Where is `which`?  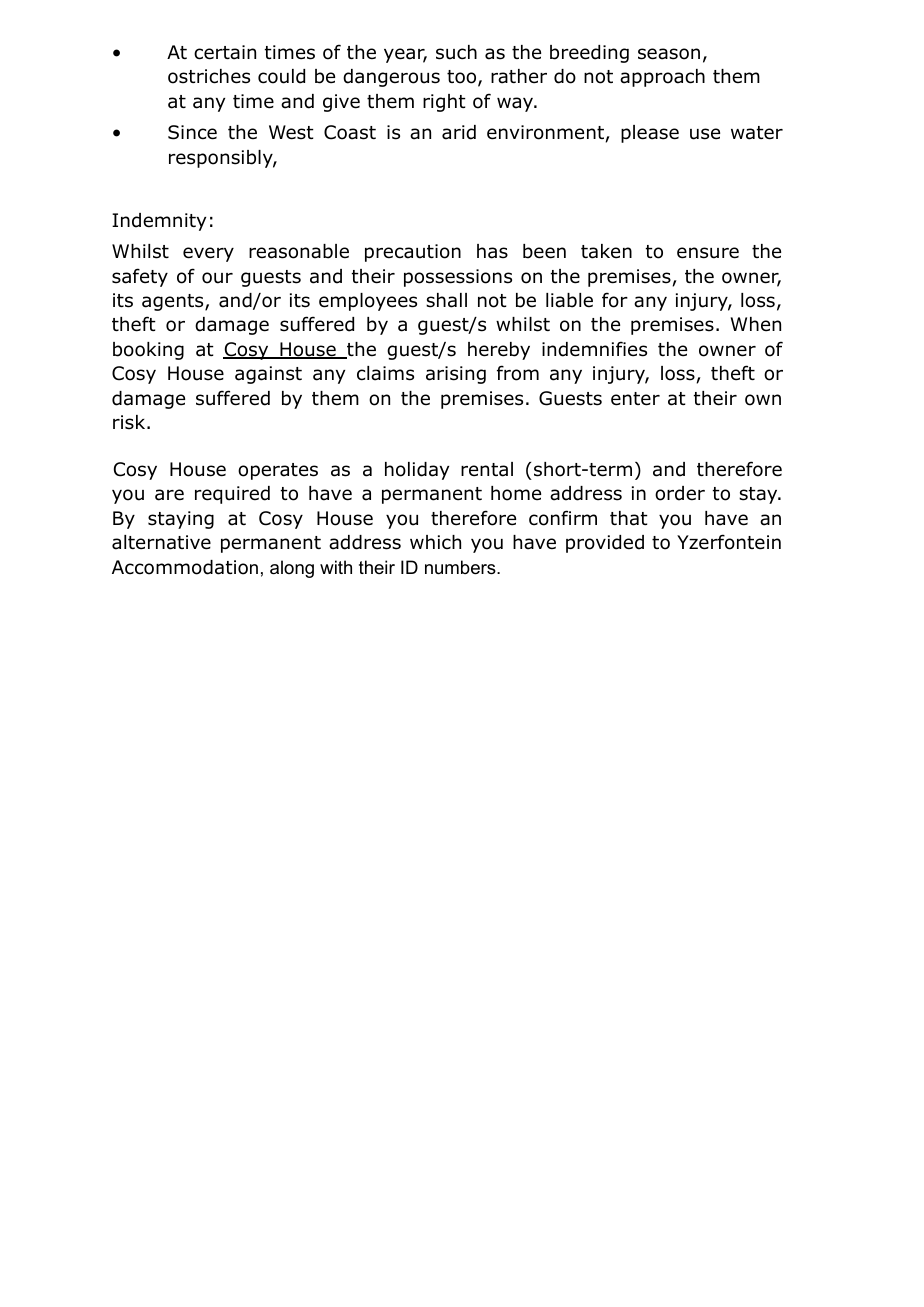
which is located at coordinates (435, 542).
